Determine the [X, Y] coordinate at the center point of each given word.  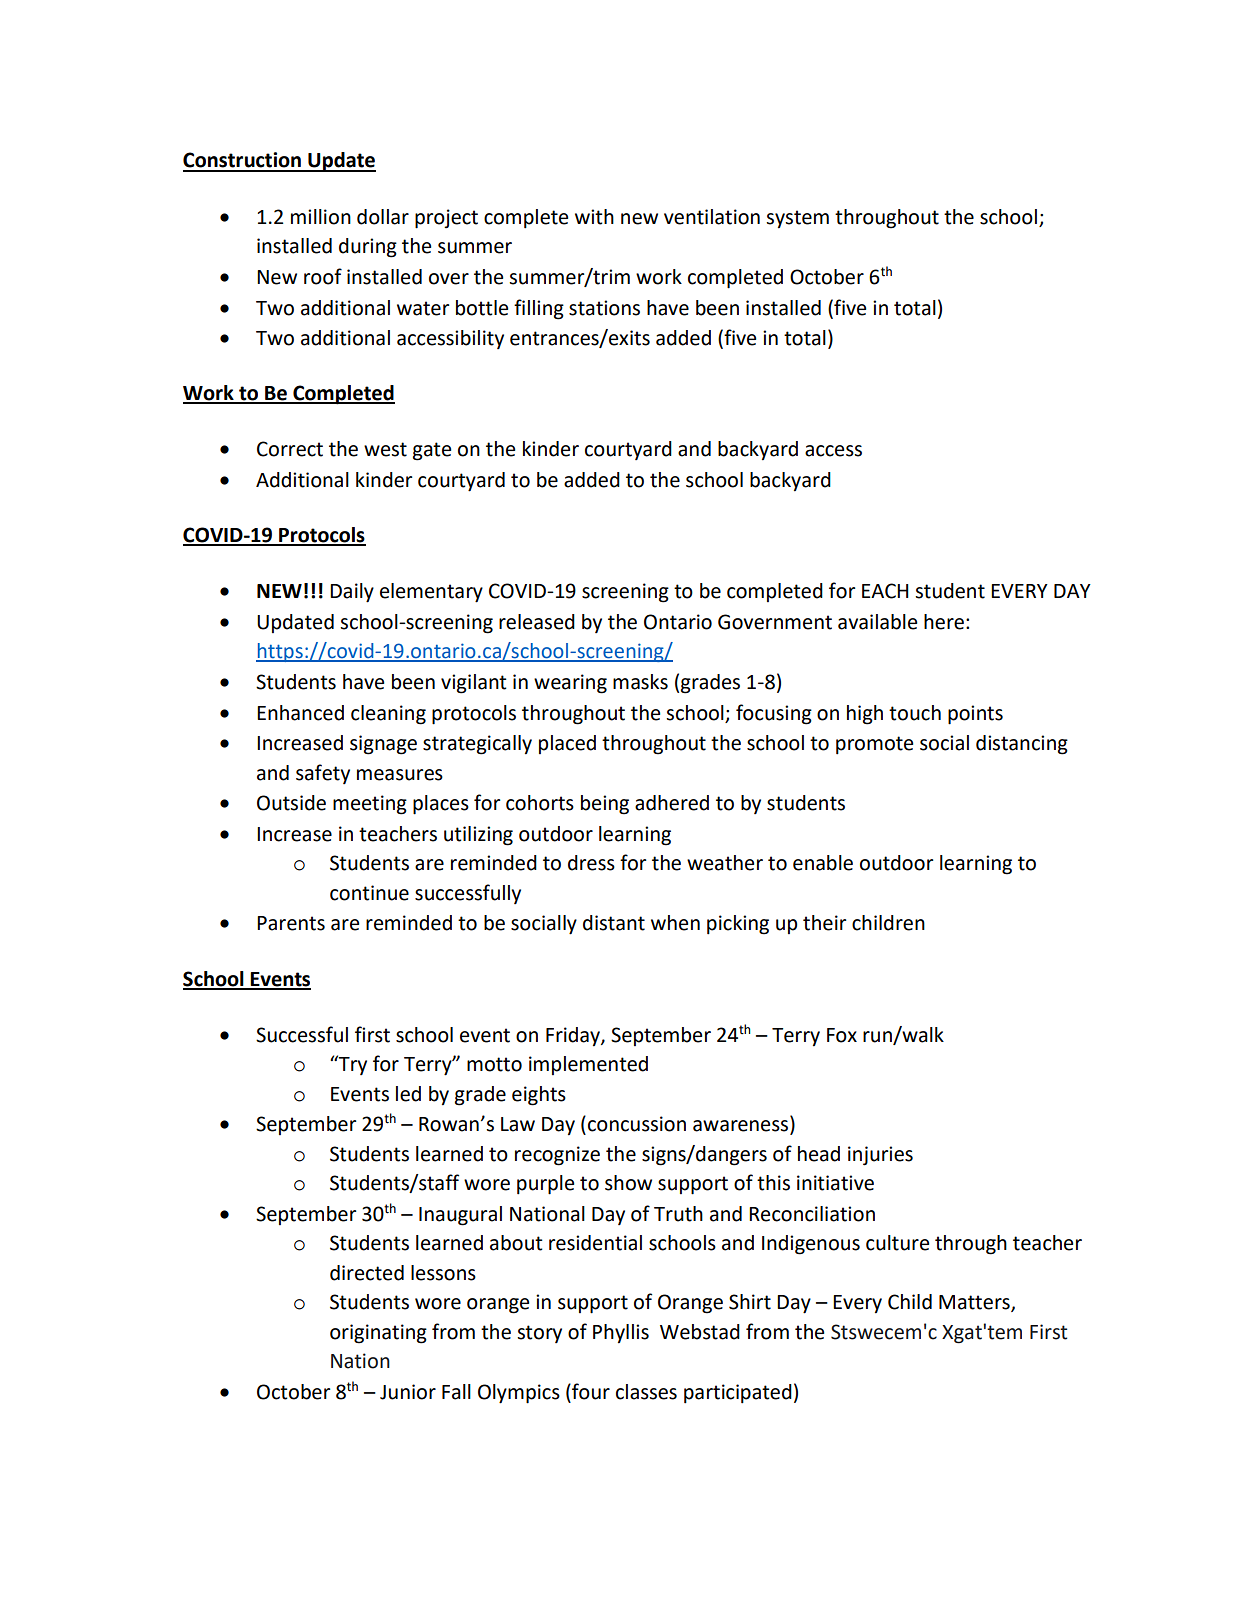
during [368, 248]
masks [640, 682]
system [797, 219]
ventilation [712, 217]
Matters [975, 1303]
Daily [352, 593]
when [675, 923]
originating [378, 1334]
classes [646, 1392]
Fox [842, 1035]
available [877, 622]
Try [352, 1065]
